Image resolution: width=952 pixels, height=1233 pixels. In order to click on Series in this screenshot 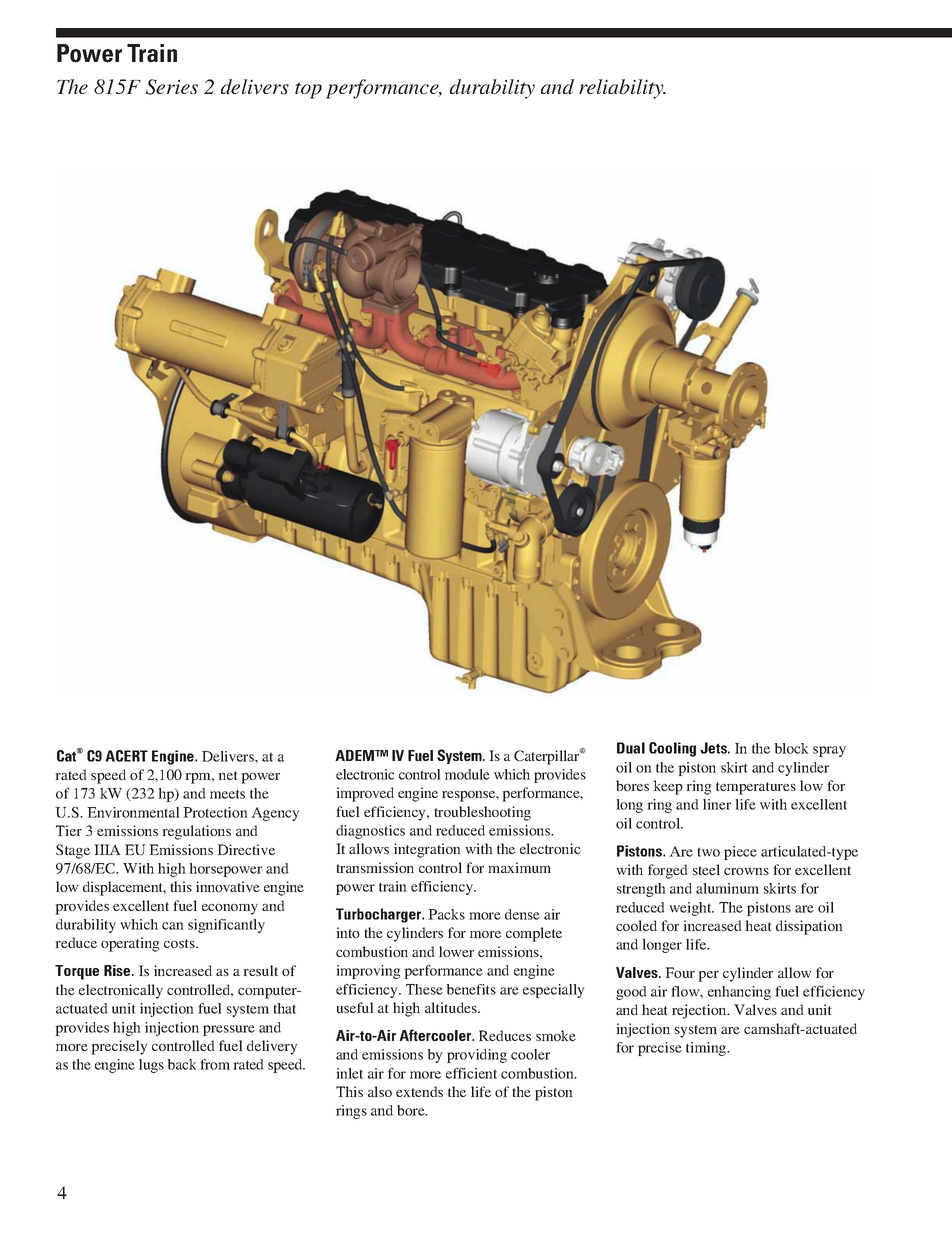, I will do `click(172, 87)`.
